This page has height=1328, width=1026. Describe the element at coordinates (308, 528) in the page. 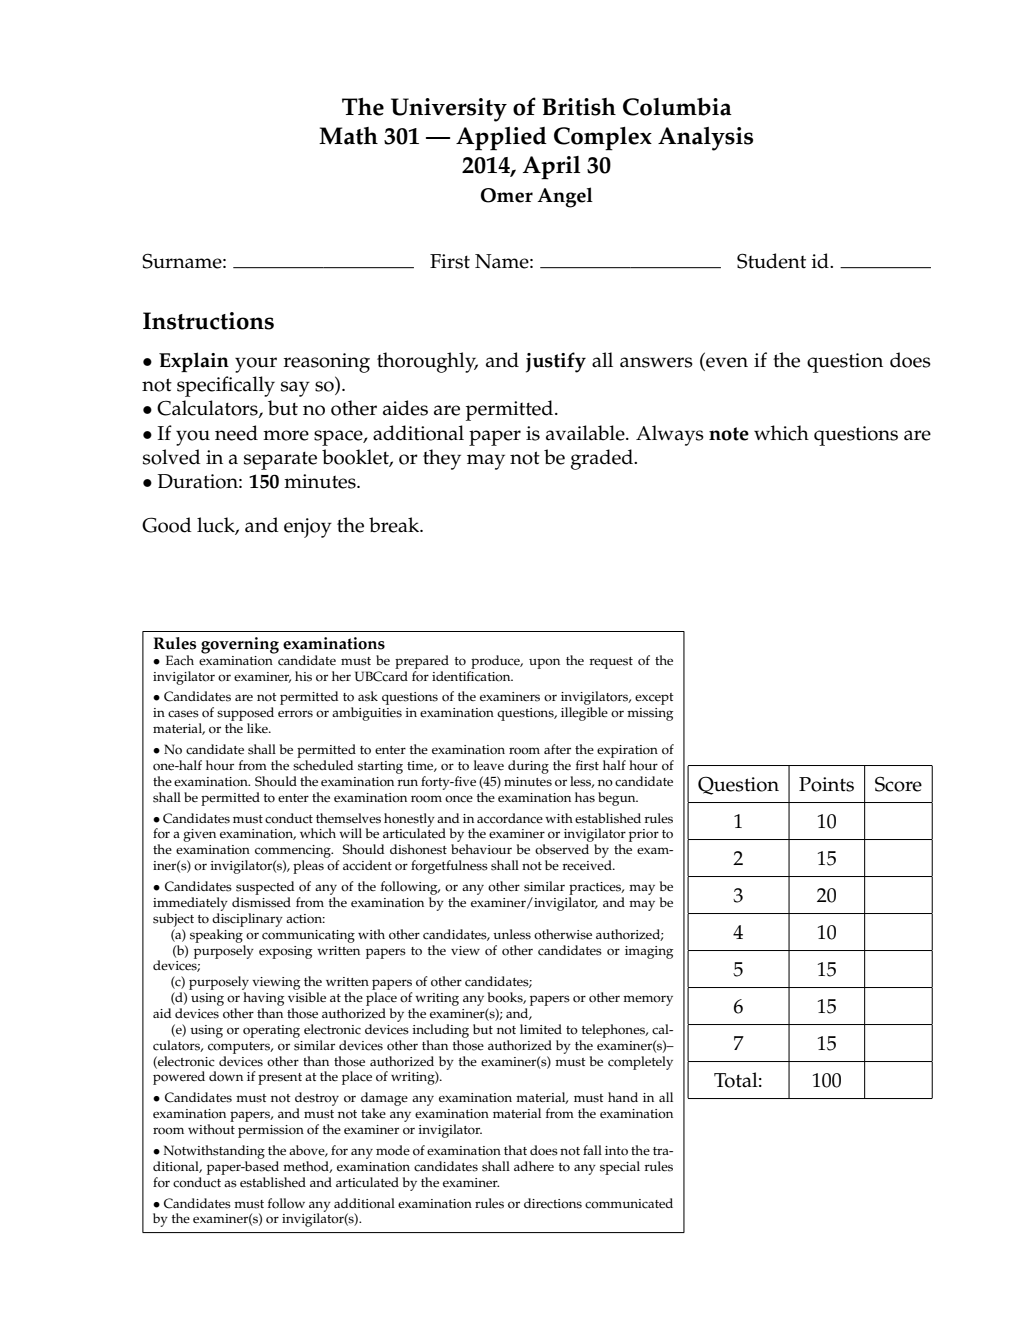

I see `enjoy` at that location.
